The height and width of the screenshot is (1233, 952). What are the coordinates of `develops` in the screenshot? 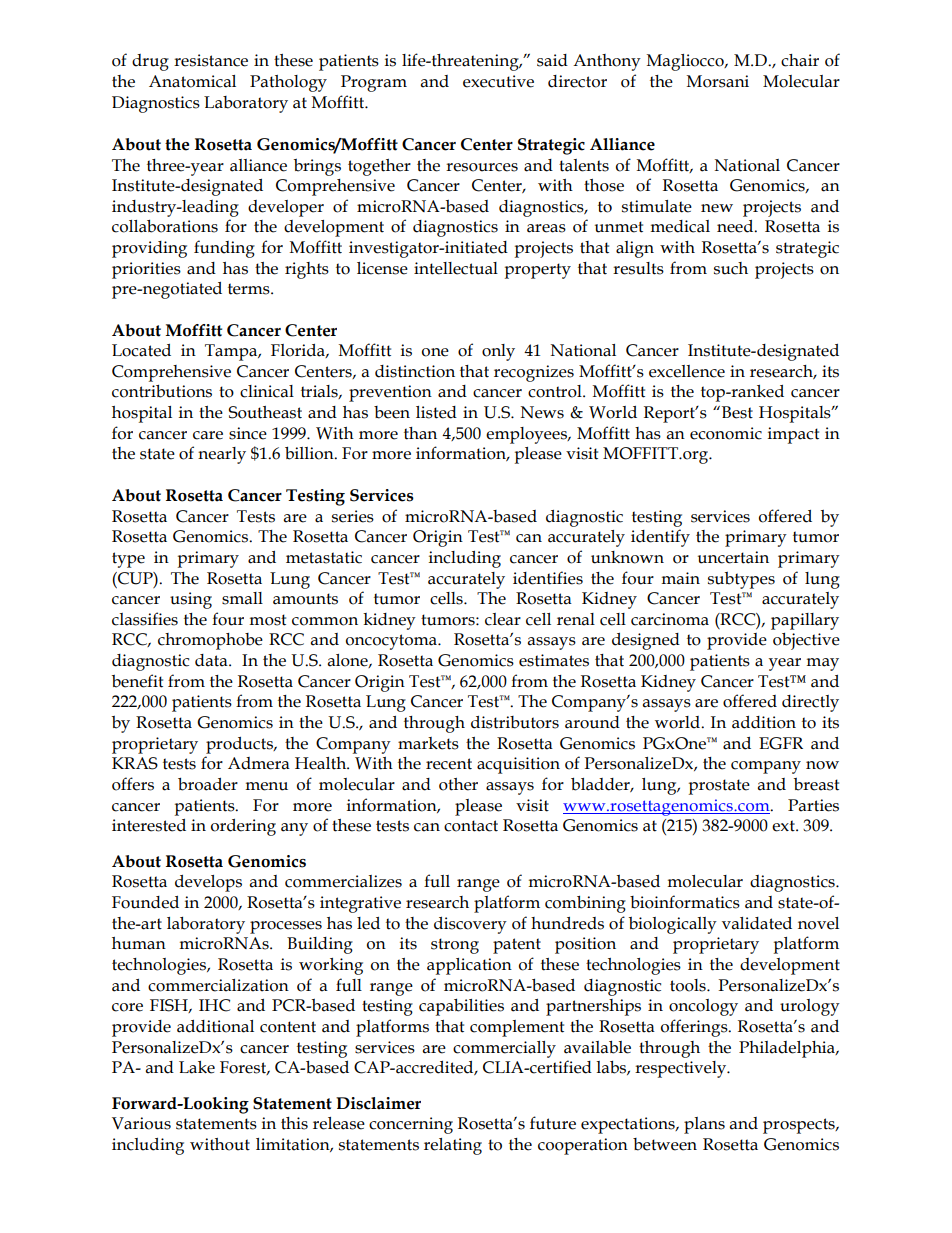 It's located at (208, 883).
